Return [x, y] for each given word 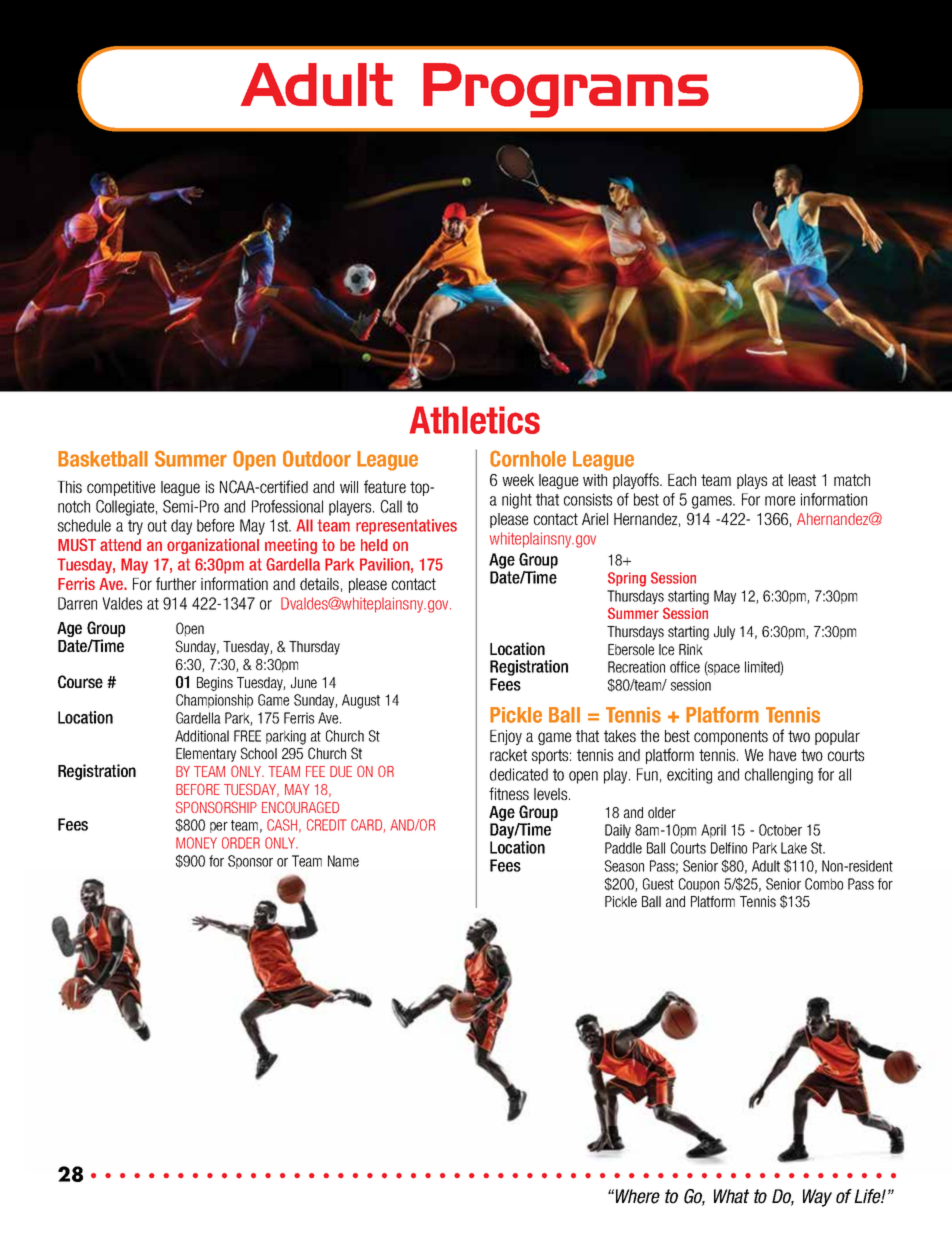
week [518, 480]
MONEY [196, 843]
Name [343, 861]
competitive [121, 488]
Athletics [474, 420]
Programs [566, 90]
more [780, 501]
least [802, 480]
